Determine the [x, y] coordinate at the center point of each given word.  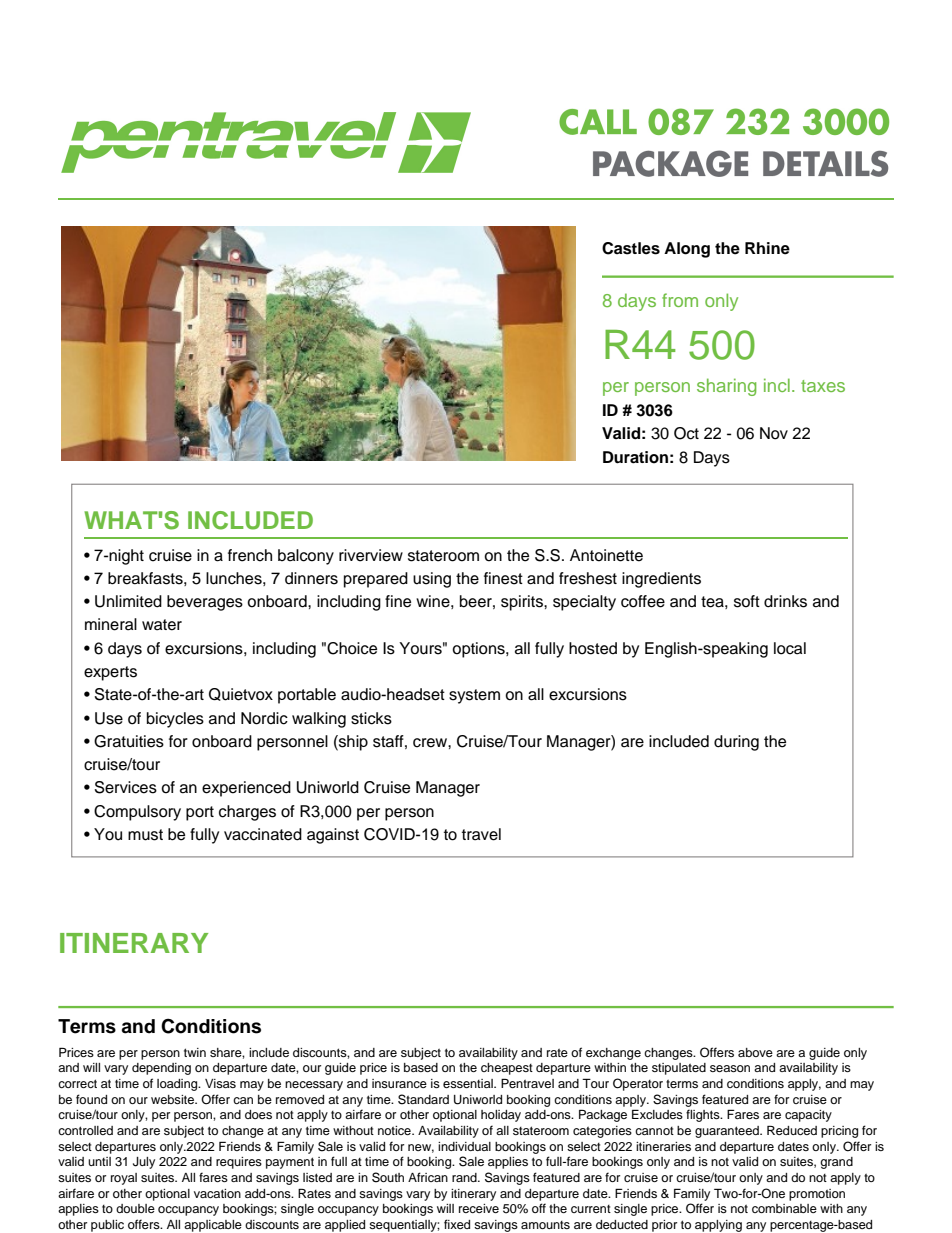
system [474, 696]
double [135, 1208]
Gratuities [129, 741]
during [736, 743]
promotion [817, 1195]
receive [479, 1208]
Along [687, 250]
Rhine [767, 248]
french [250, 555]
